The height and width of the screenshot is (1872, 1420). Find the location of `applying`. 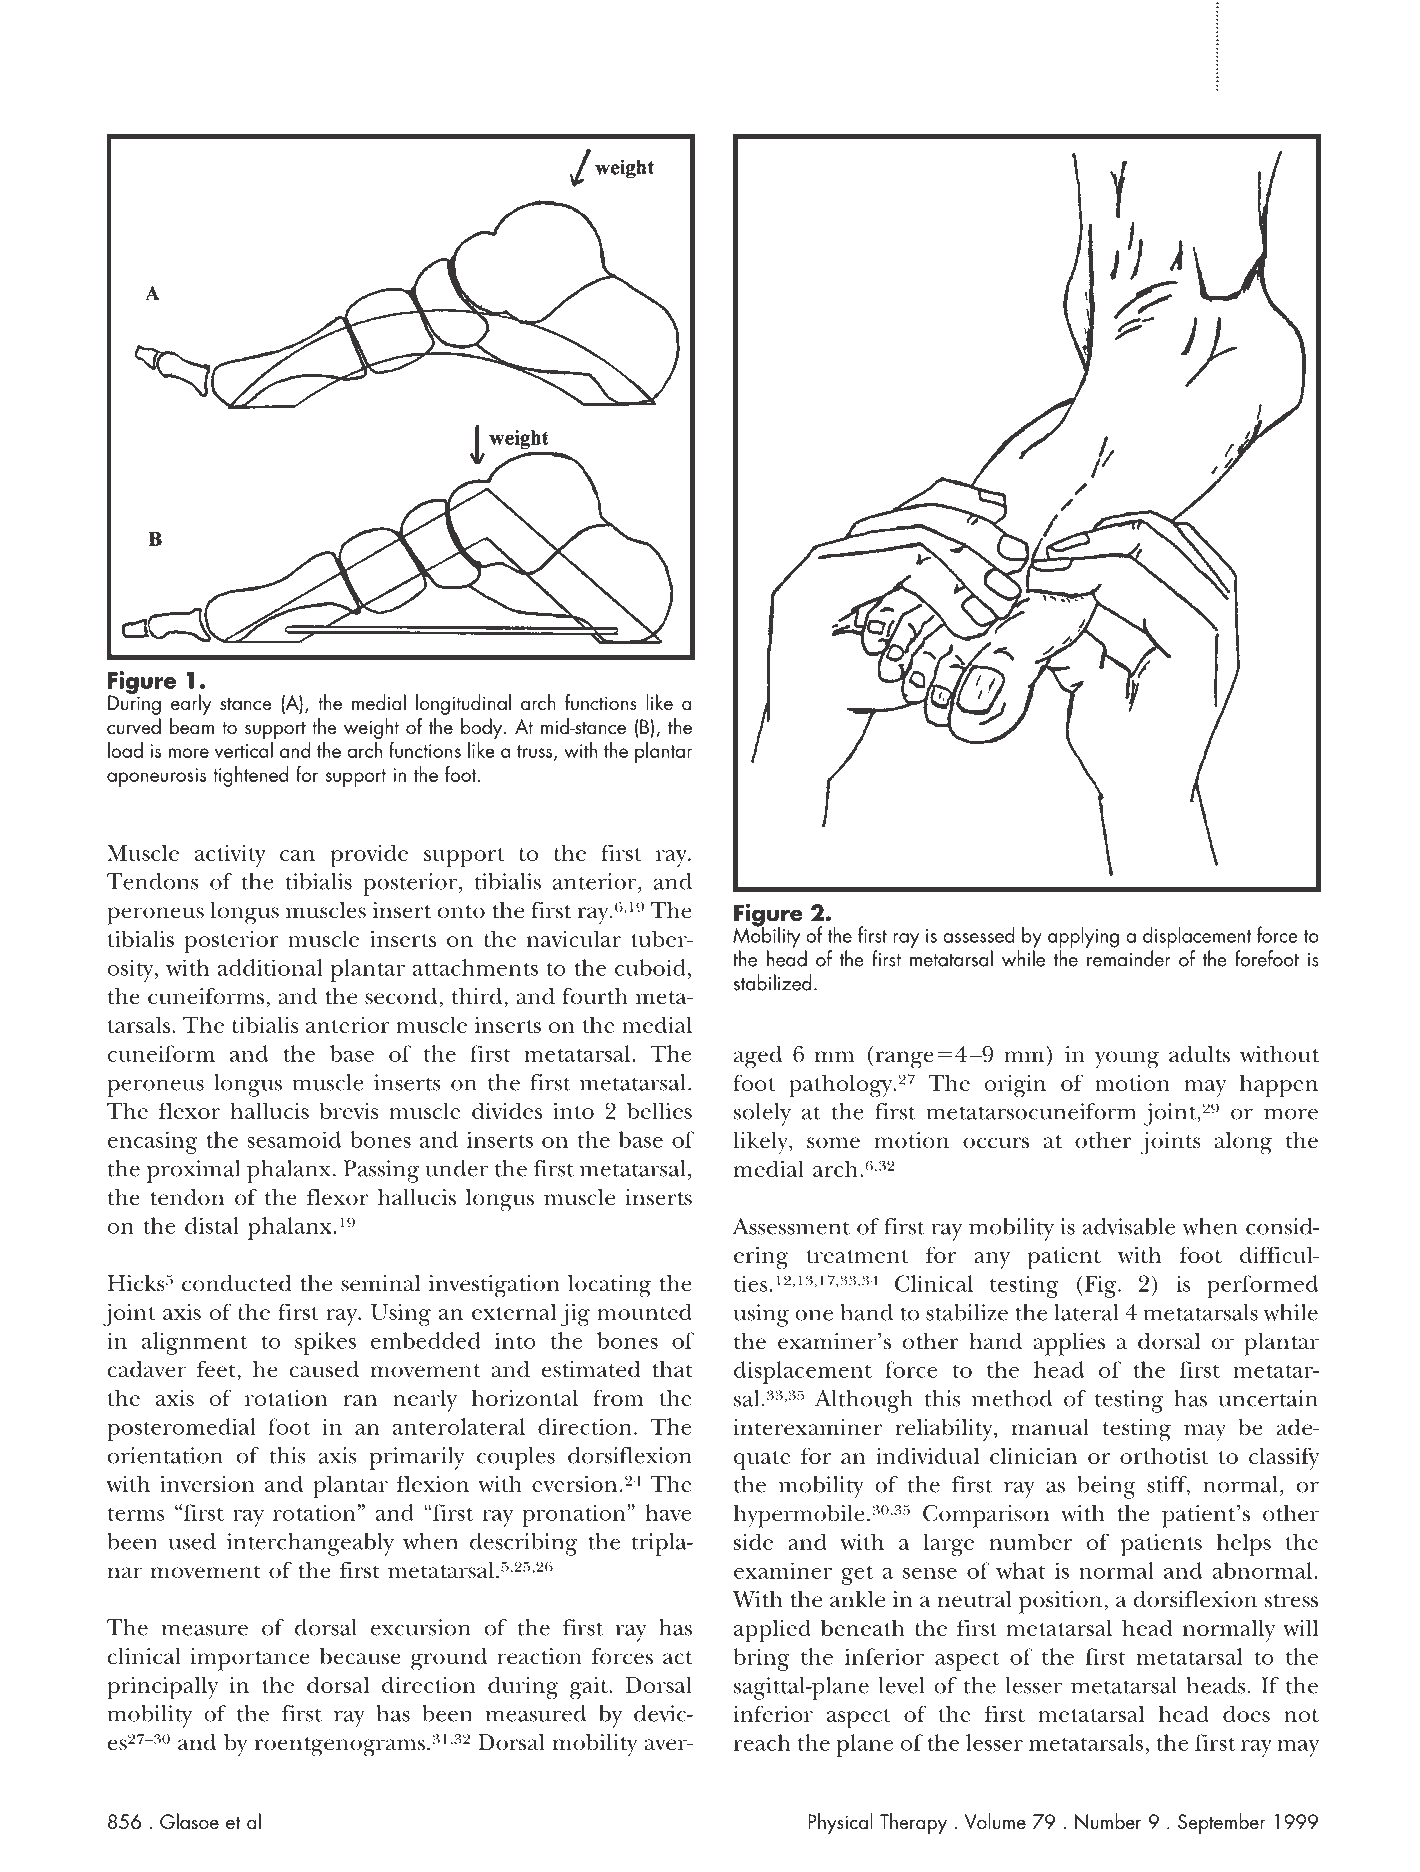

applying is located at coordinates (1083, 937).
